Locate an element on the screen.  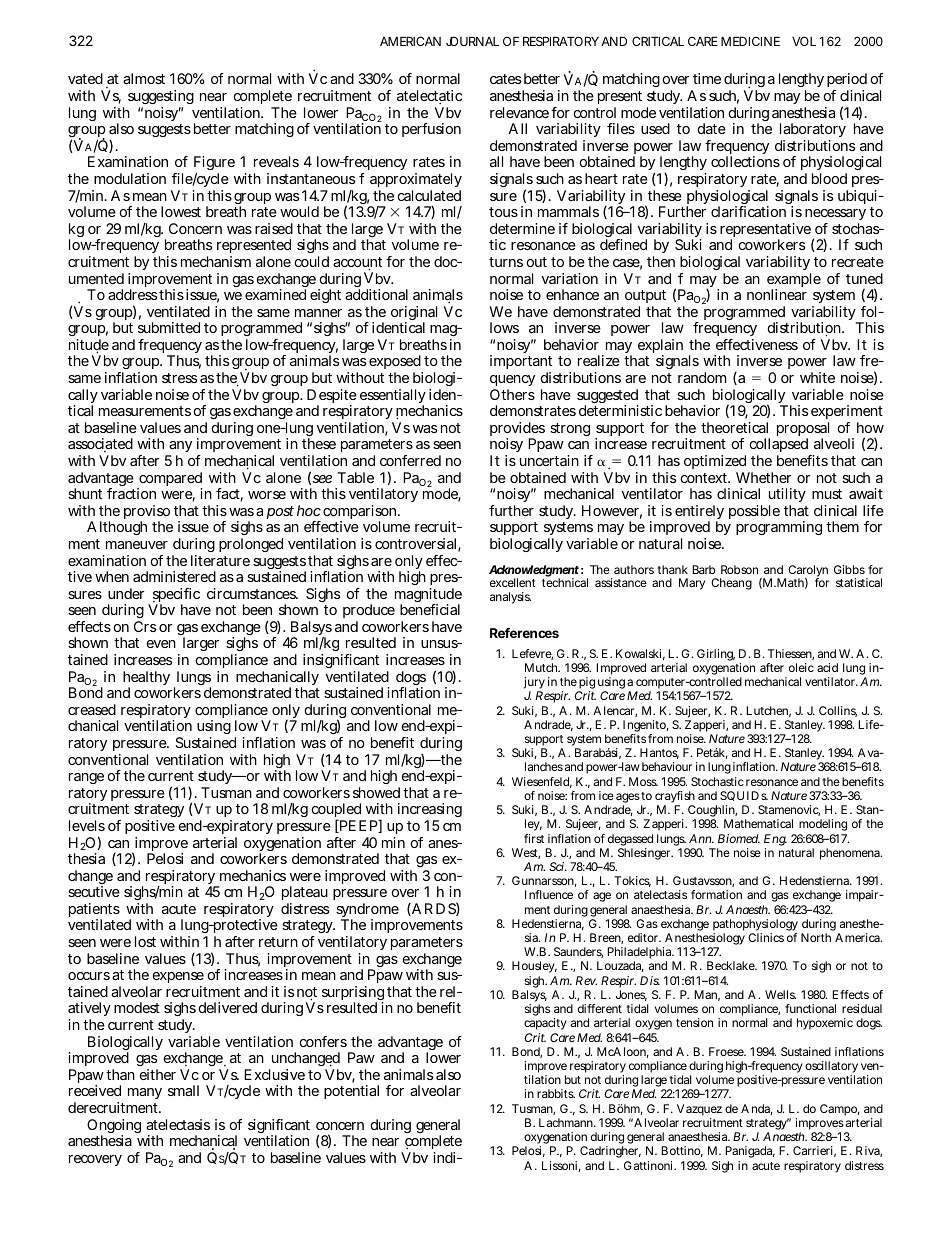
Biomed is located at coordinates (739, 838).
